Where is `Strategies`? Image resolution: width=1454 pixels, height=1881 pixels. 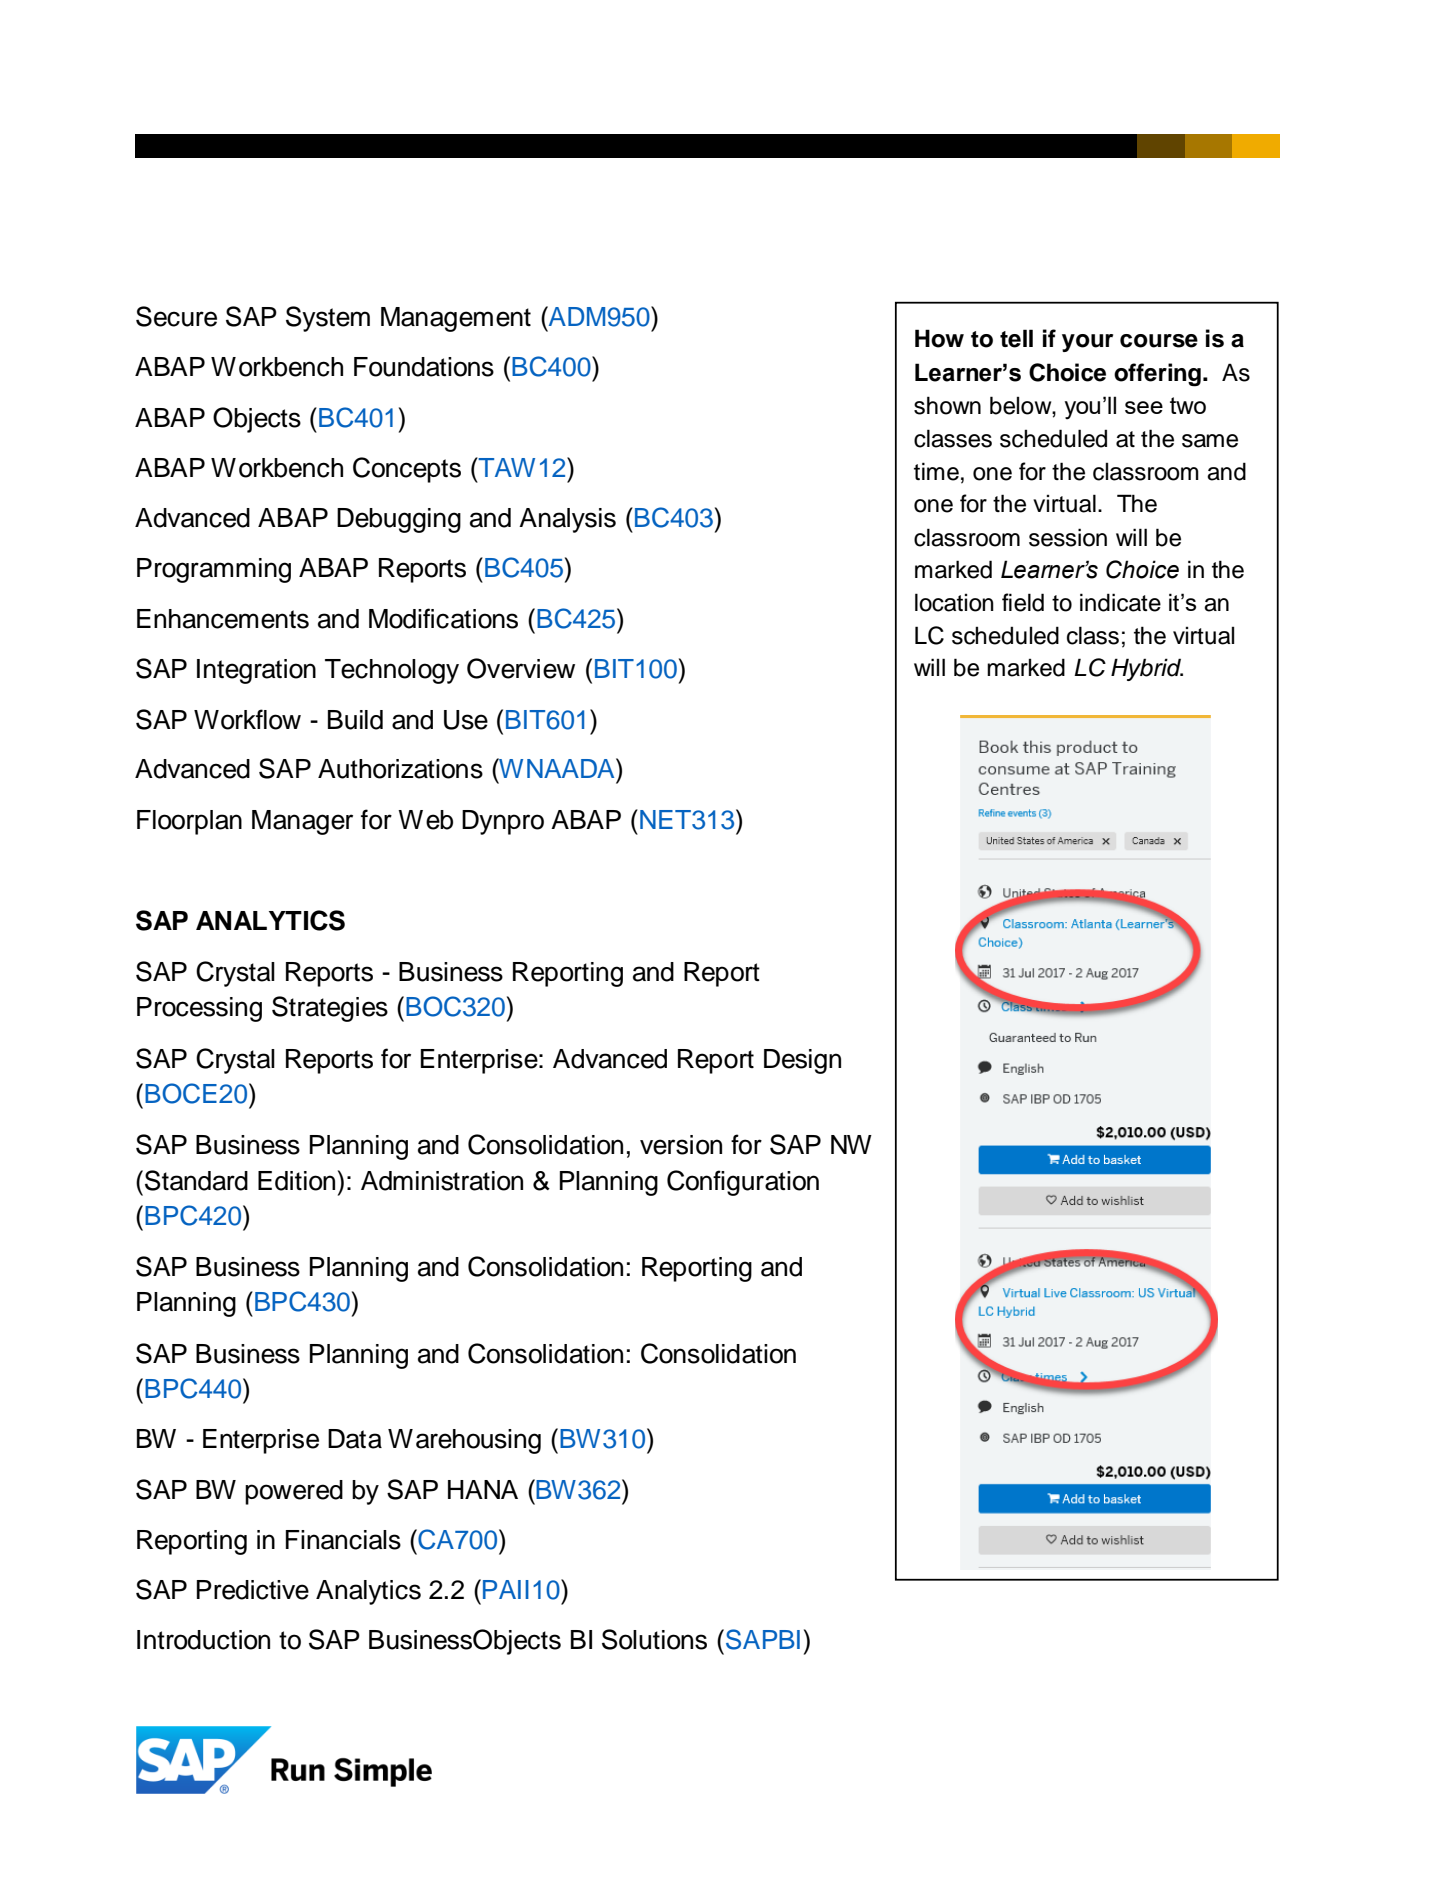
Strategies is located at coordinates (330, 1009).
